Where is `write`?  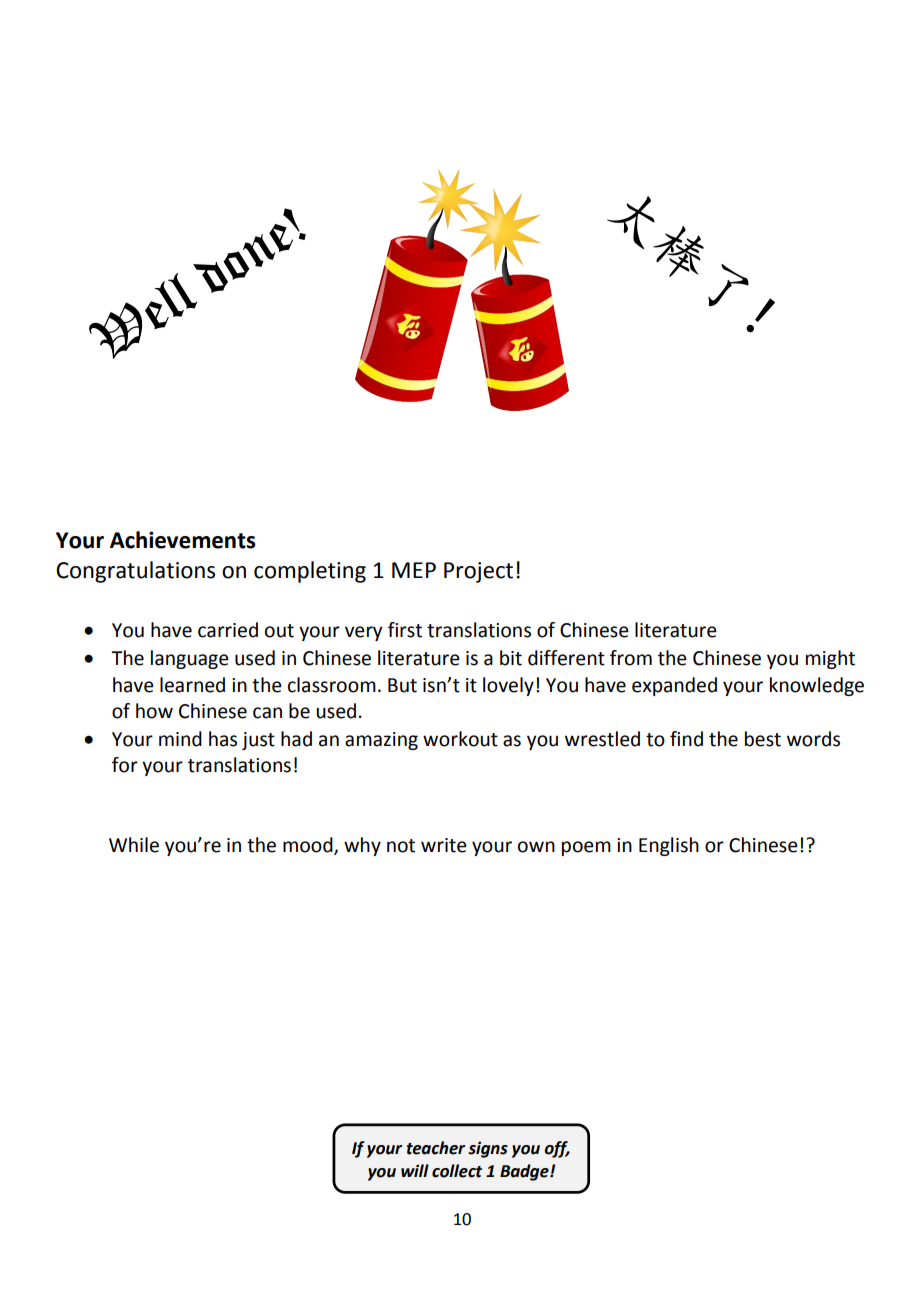
write is located at coordinates (444, 845).
